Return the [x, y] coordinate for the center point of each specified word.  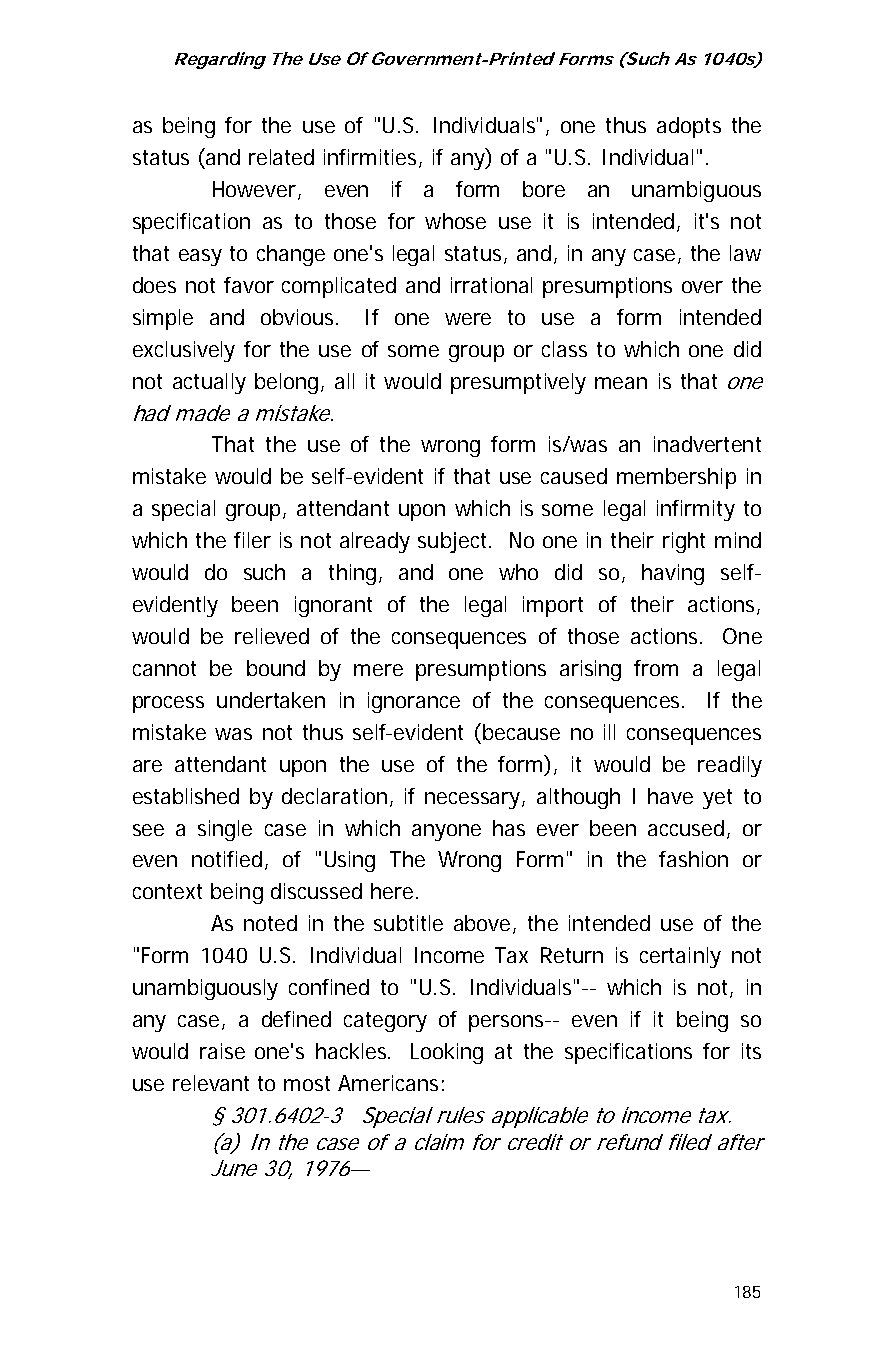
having [673, 574]
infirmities [372, 158]
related [281, 157]
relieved [272, 636]
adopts [689, 127]
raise [222, 1051]
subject [452, 542]
